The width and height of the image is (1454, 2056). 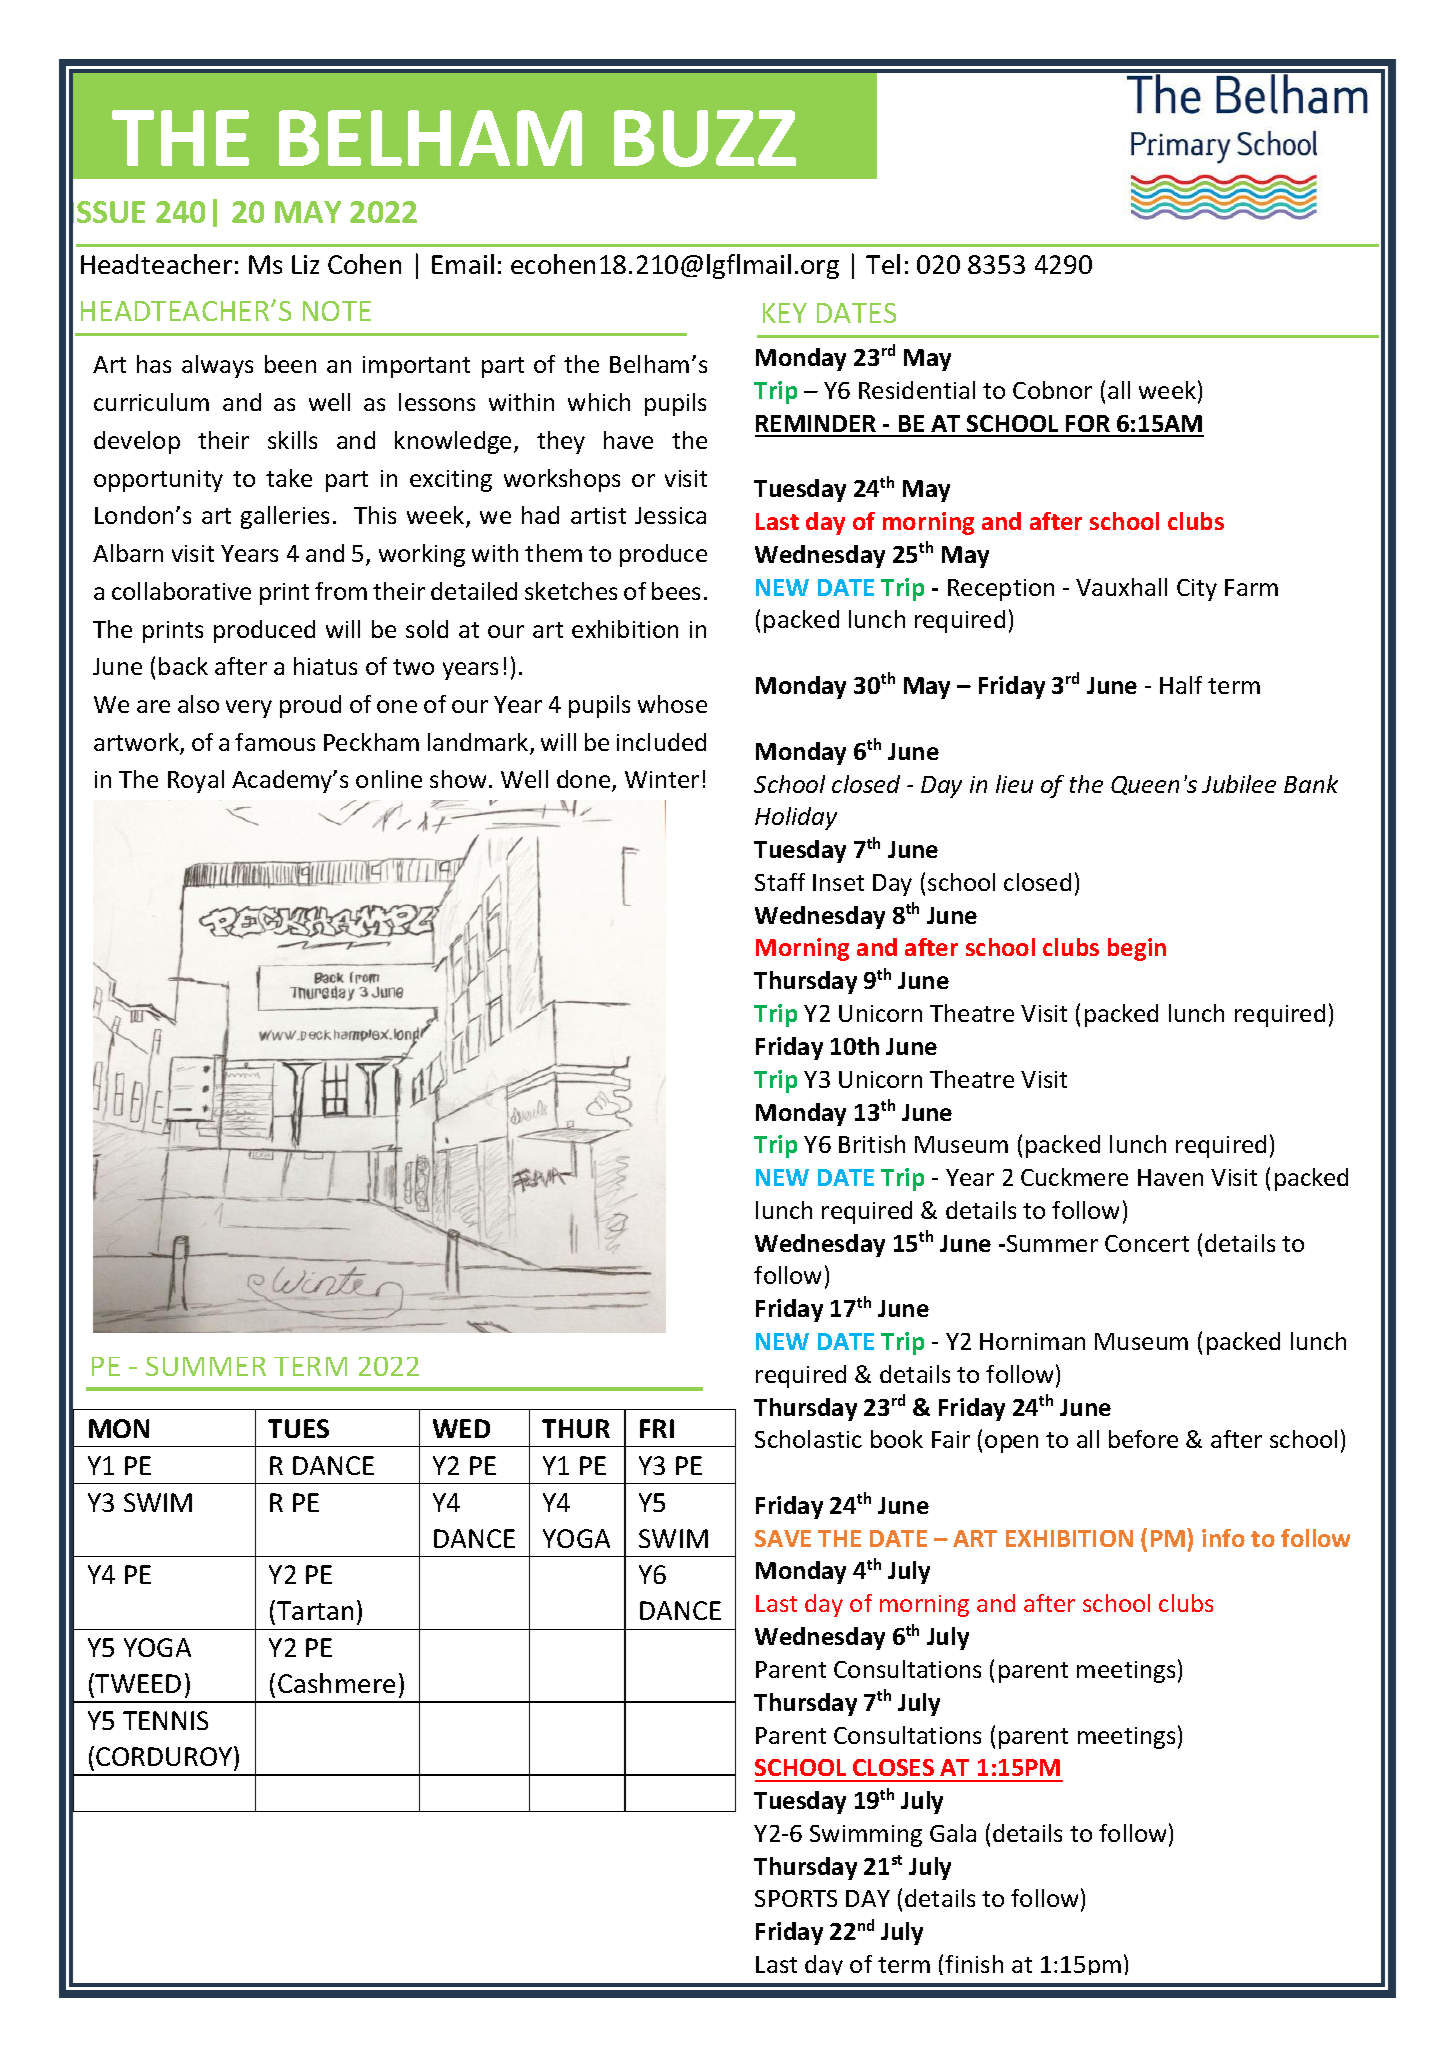 What do you see at coordinates (305, 264) in the image?
I see `Liz` at bounding box center [305, 264].
